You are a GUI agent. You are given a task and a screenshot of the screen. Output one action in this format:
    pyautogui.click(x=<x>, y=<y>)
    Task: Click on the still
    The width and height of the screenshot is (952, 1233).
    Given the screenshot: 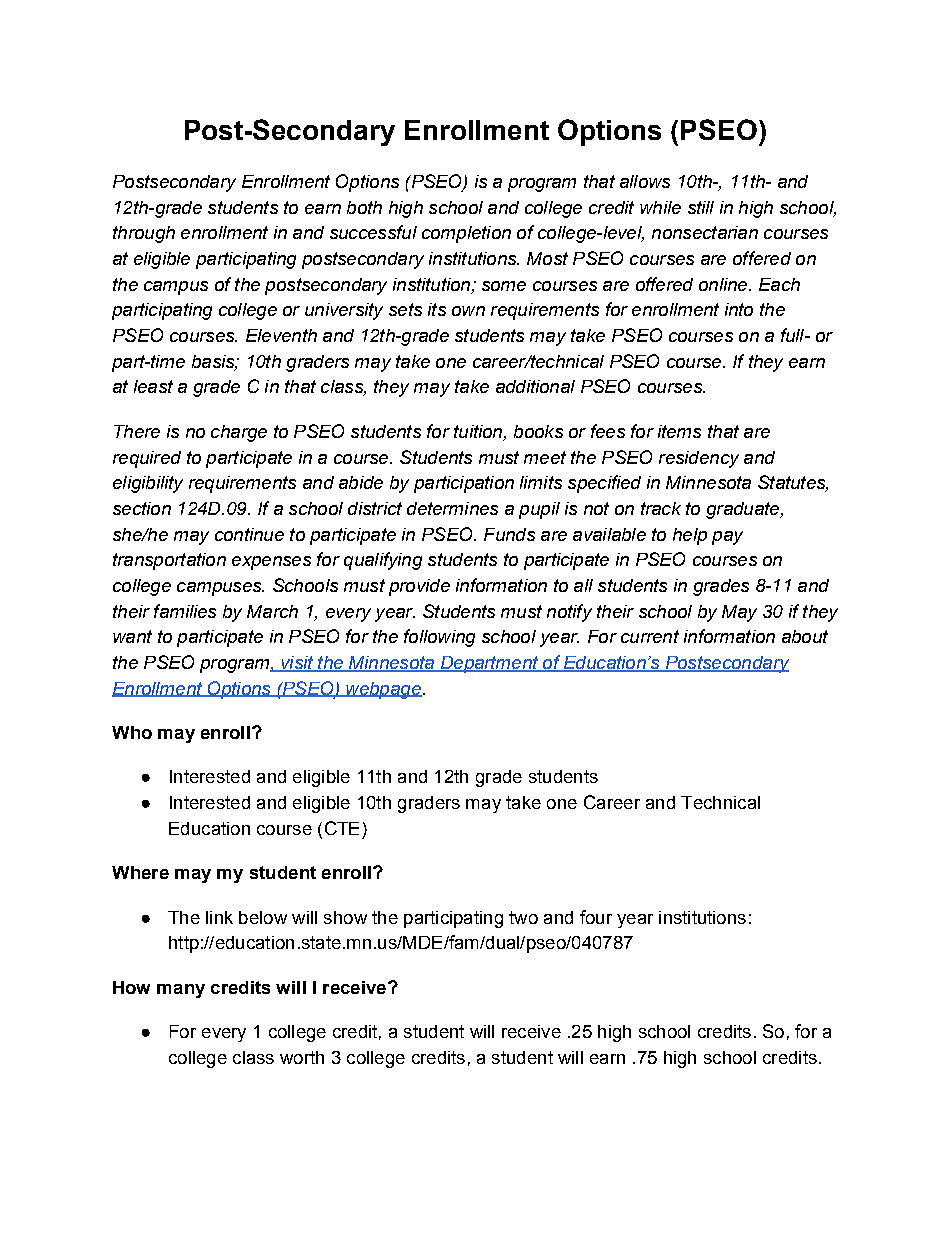 What is the action you would take?
    pyautogui.click(x=701, y=207)
